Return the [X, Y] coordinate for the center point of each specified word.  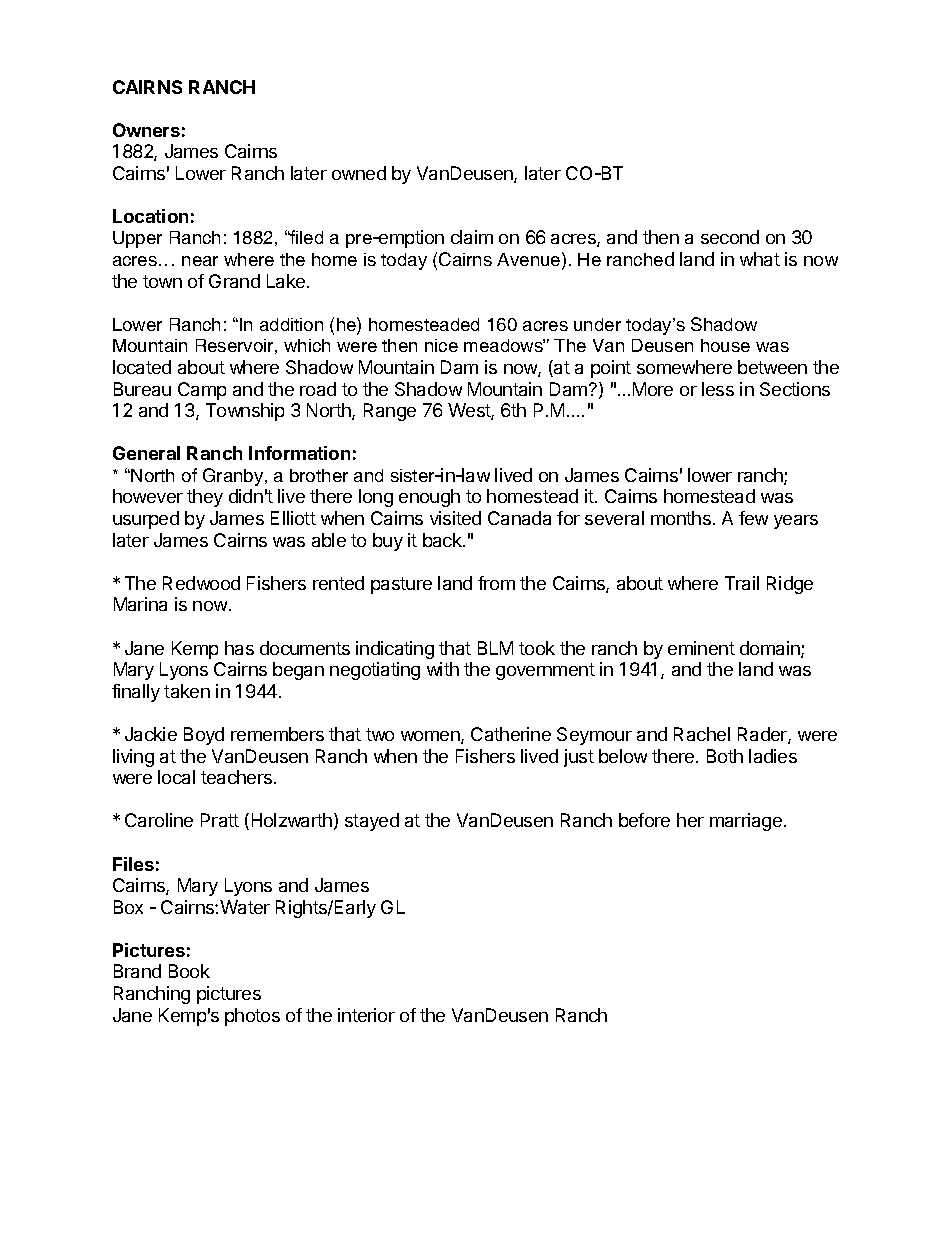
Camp [202, 391]
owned [359, 173]
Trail [742, 583]
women [431, 737]
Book [189, 971]
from [496, 583]
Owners [146, 130]
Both [725, 756]
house [725, 345]
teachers [238, 777]
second [730, 237]
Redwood [201, 583]
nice [441, 345]
